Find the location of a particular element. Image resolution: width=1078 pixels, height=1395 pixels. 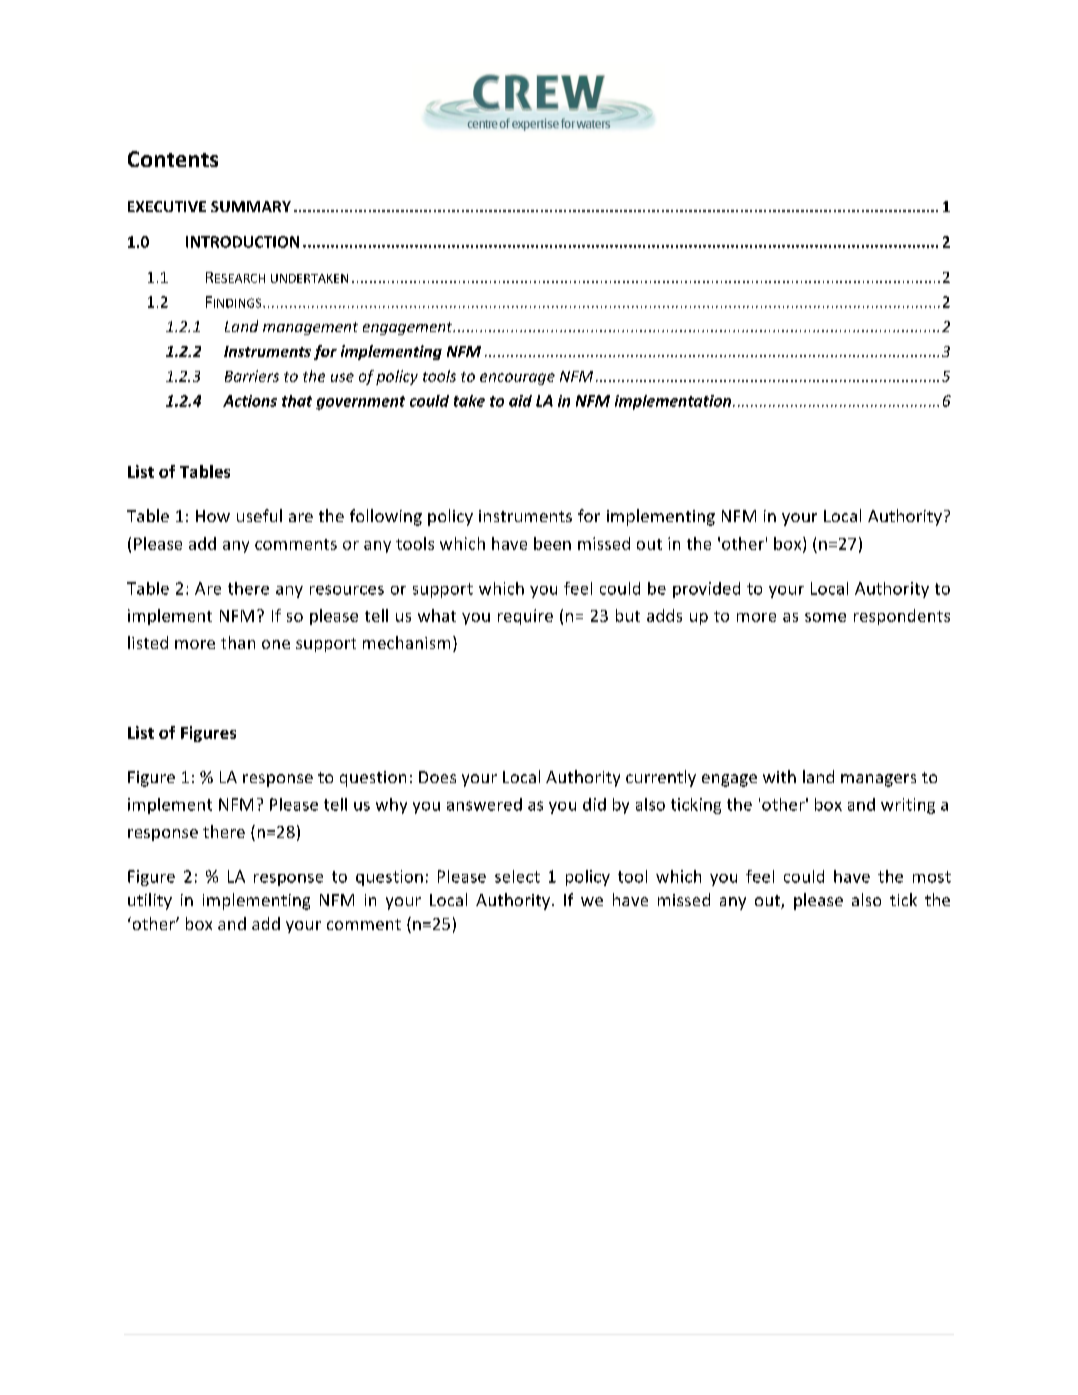

encourage is located at coordinates (517, 379).
